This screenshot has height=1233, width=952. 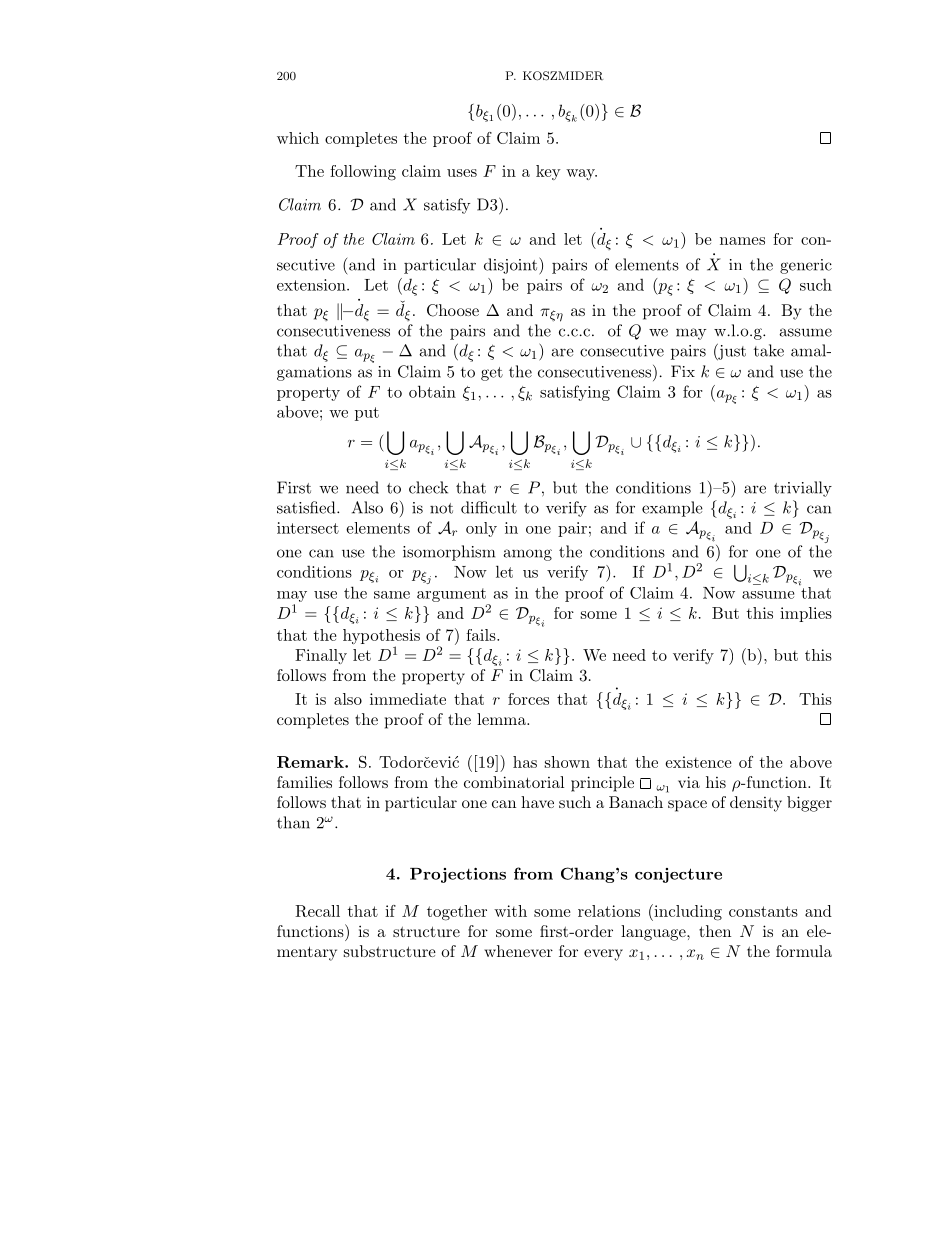 What do you see at coordinates (548, 172) in the screenshot?
I see `key` at bounding box center [548, 172].
